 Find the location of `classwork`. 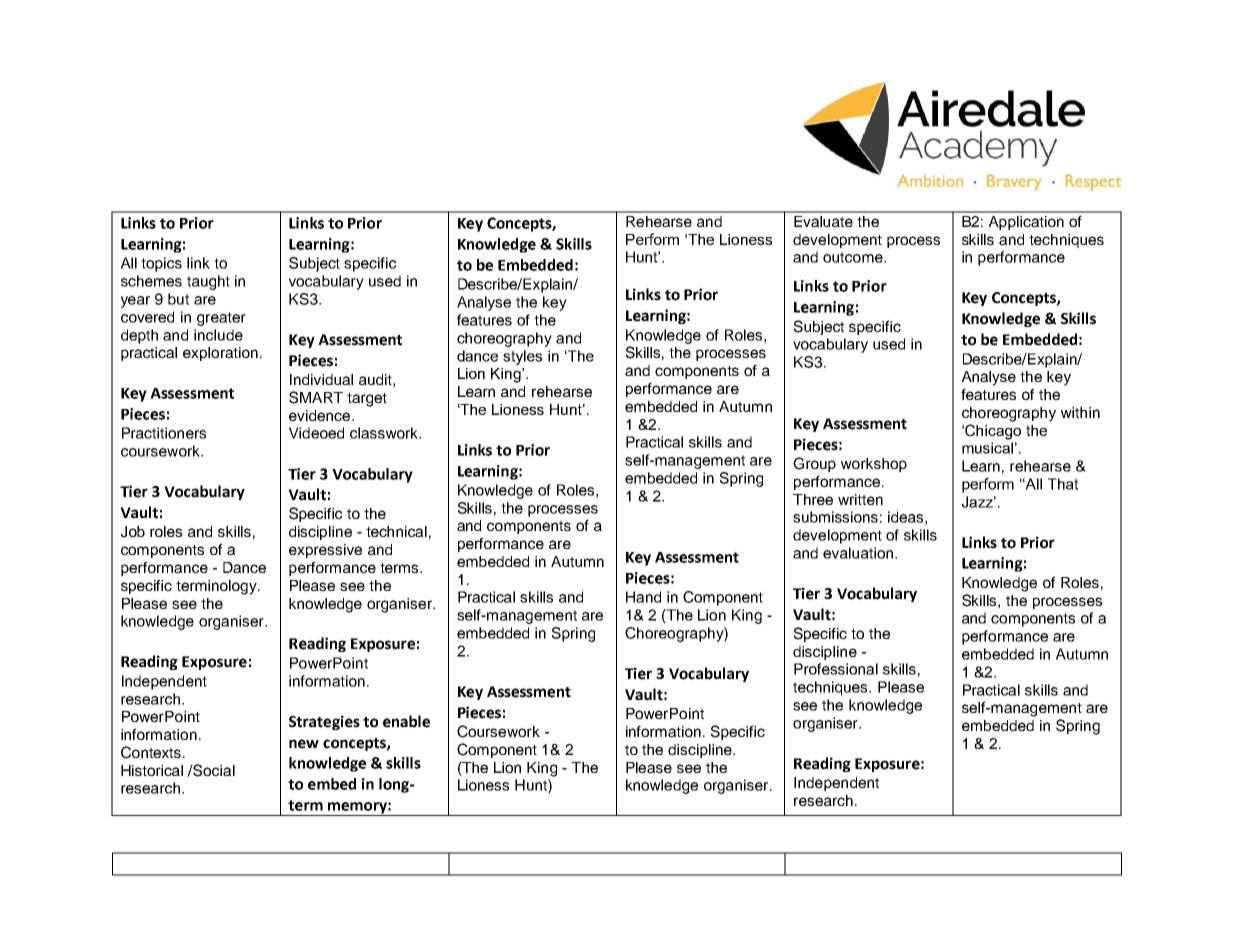

classwork is located at coordinates (385, 433).
